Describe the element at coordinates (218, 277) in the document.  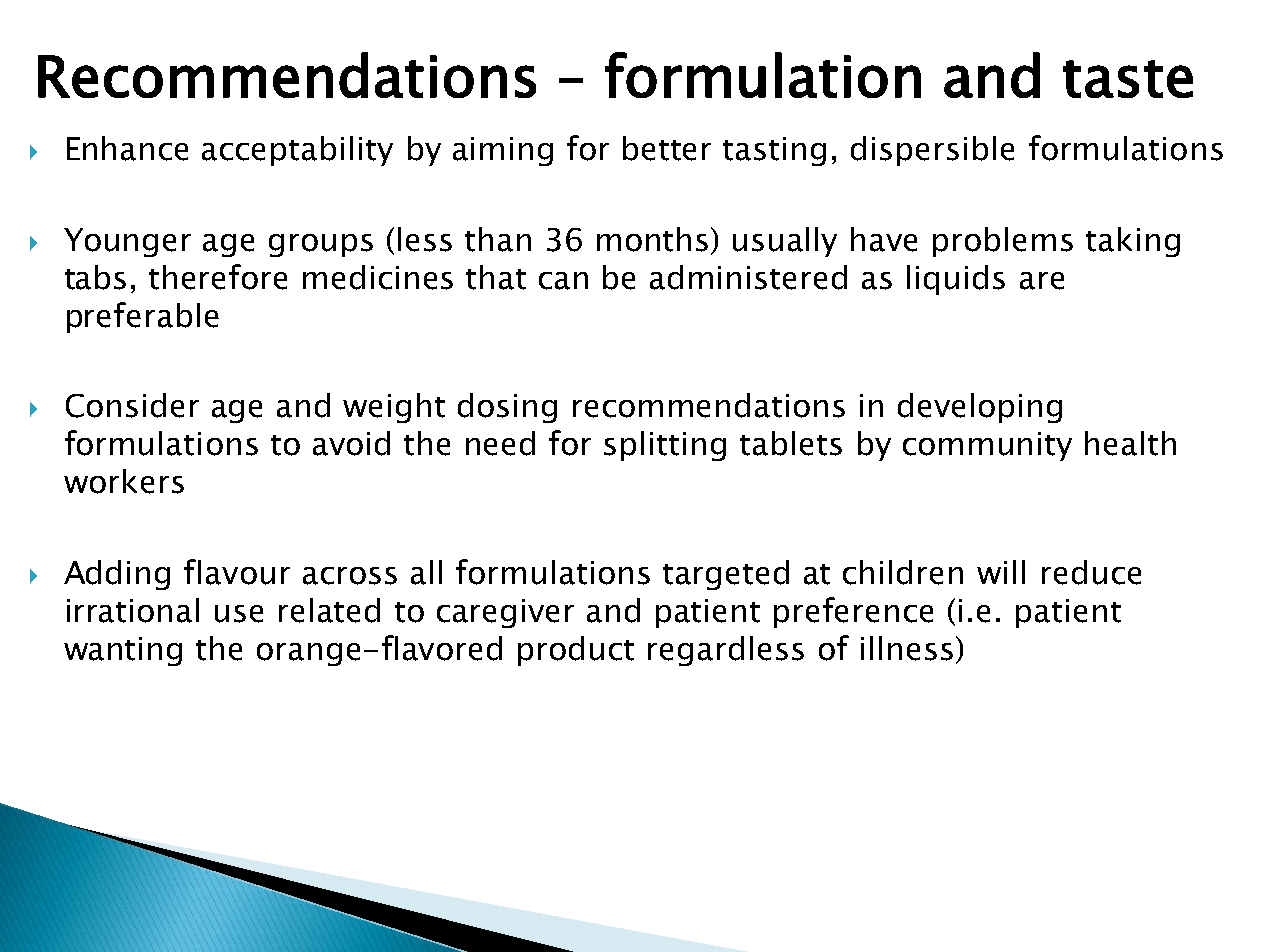
I see `therefore` at that location.
